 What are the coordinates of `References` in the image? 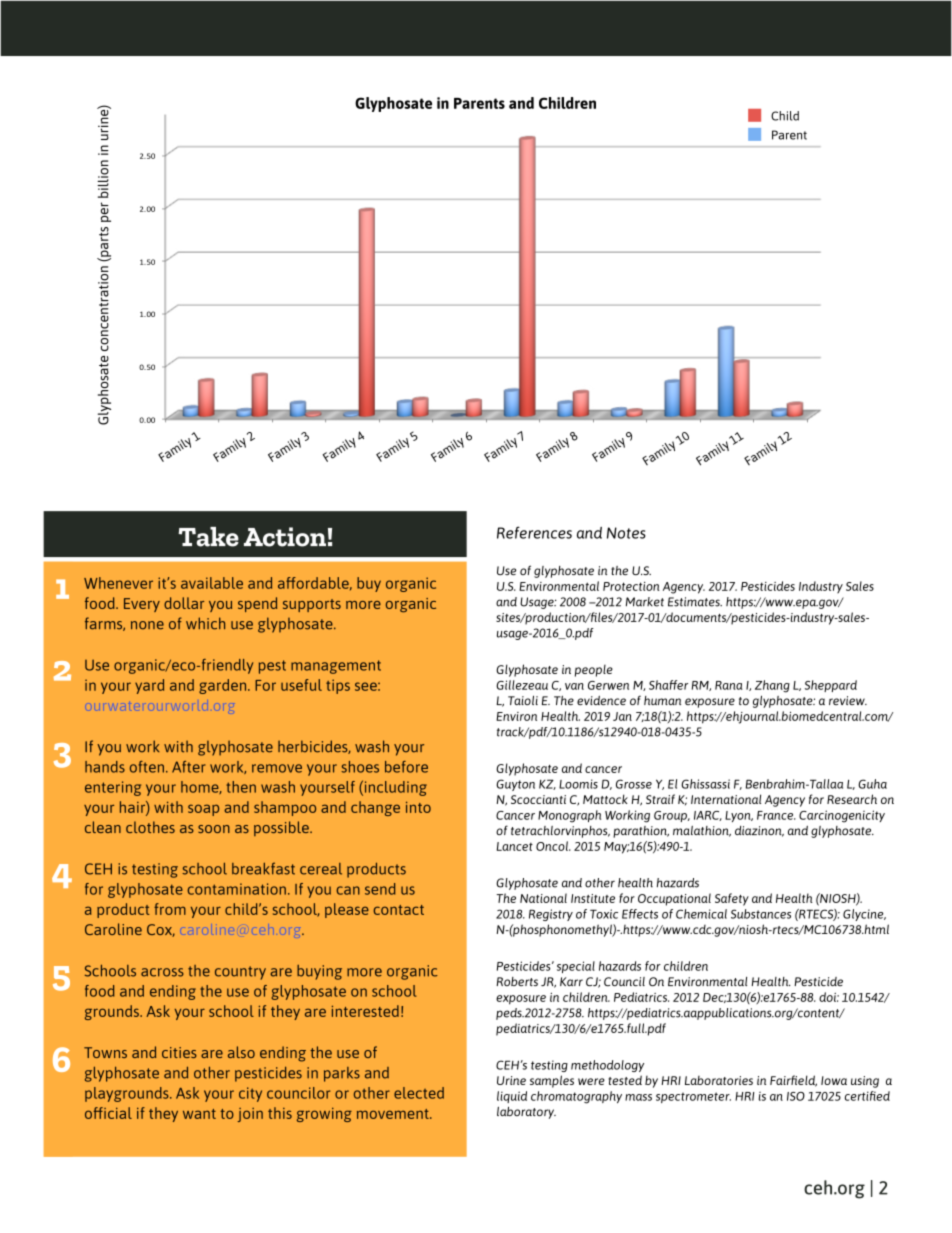 It's located at (534, 532).
